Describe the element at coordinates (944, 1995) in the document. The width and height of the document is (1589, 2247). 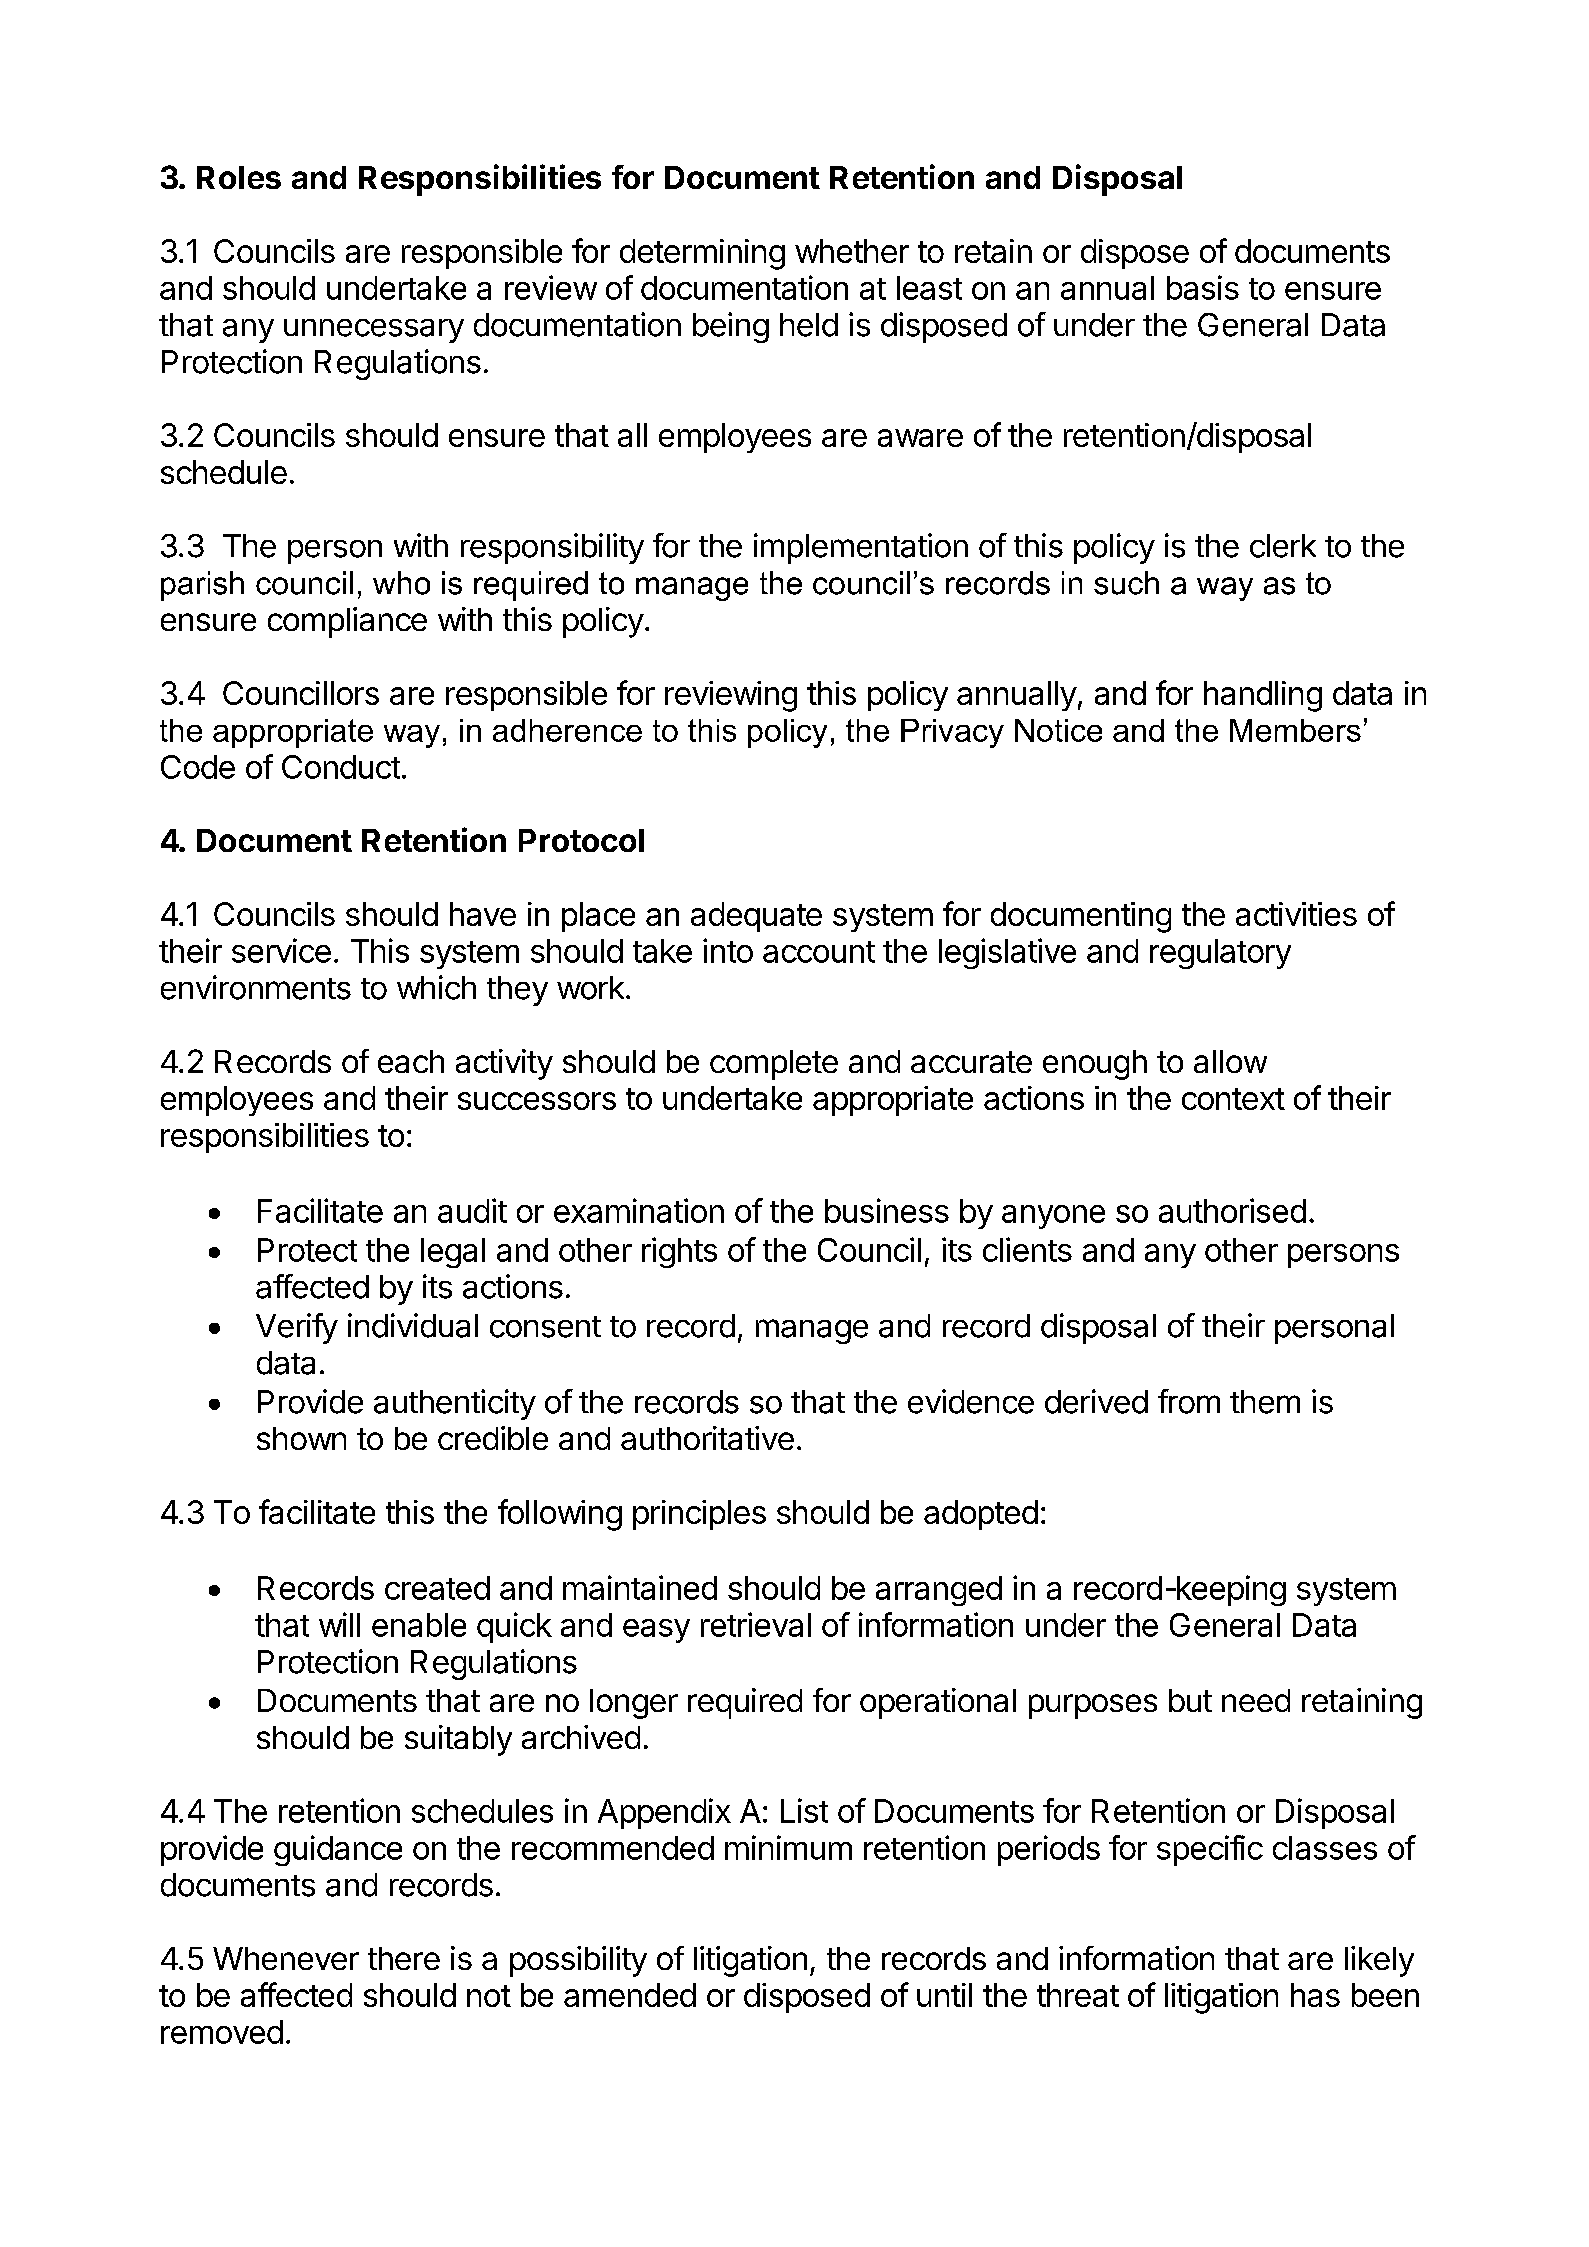
I see `until` at that location.
